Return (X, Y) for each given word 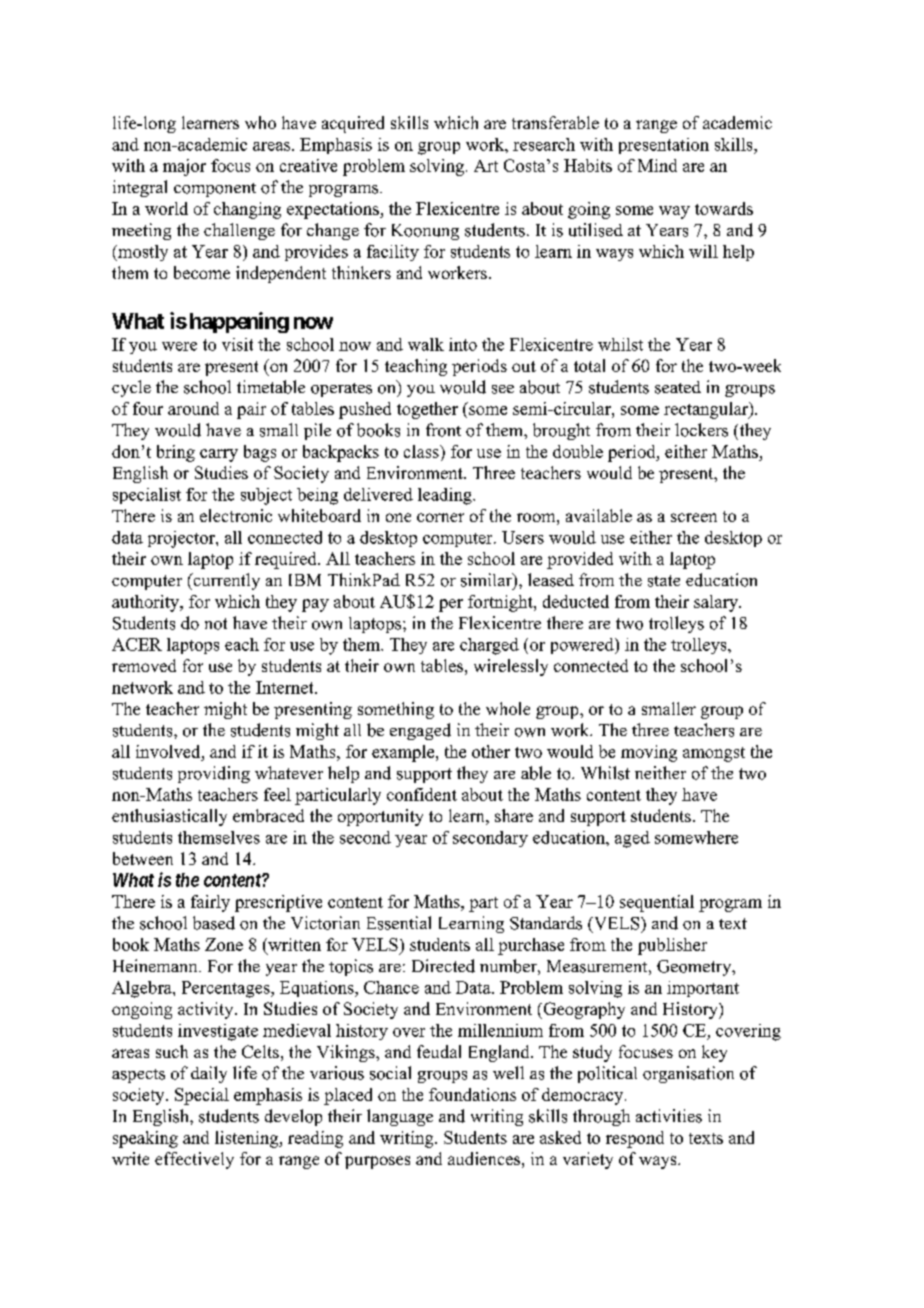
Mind (657, 165)
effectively (194, 1160)
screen (694, 517)
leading (446, 496)
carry (219, 455)
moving (649, 753)
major (184, 167)
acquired (353, 124)
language (400, 1117)
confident (422, 794)
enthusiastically (169, 817)
